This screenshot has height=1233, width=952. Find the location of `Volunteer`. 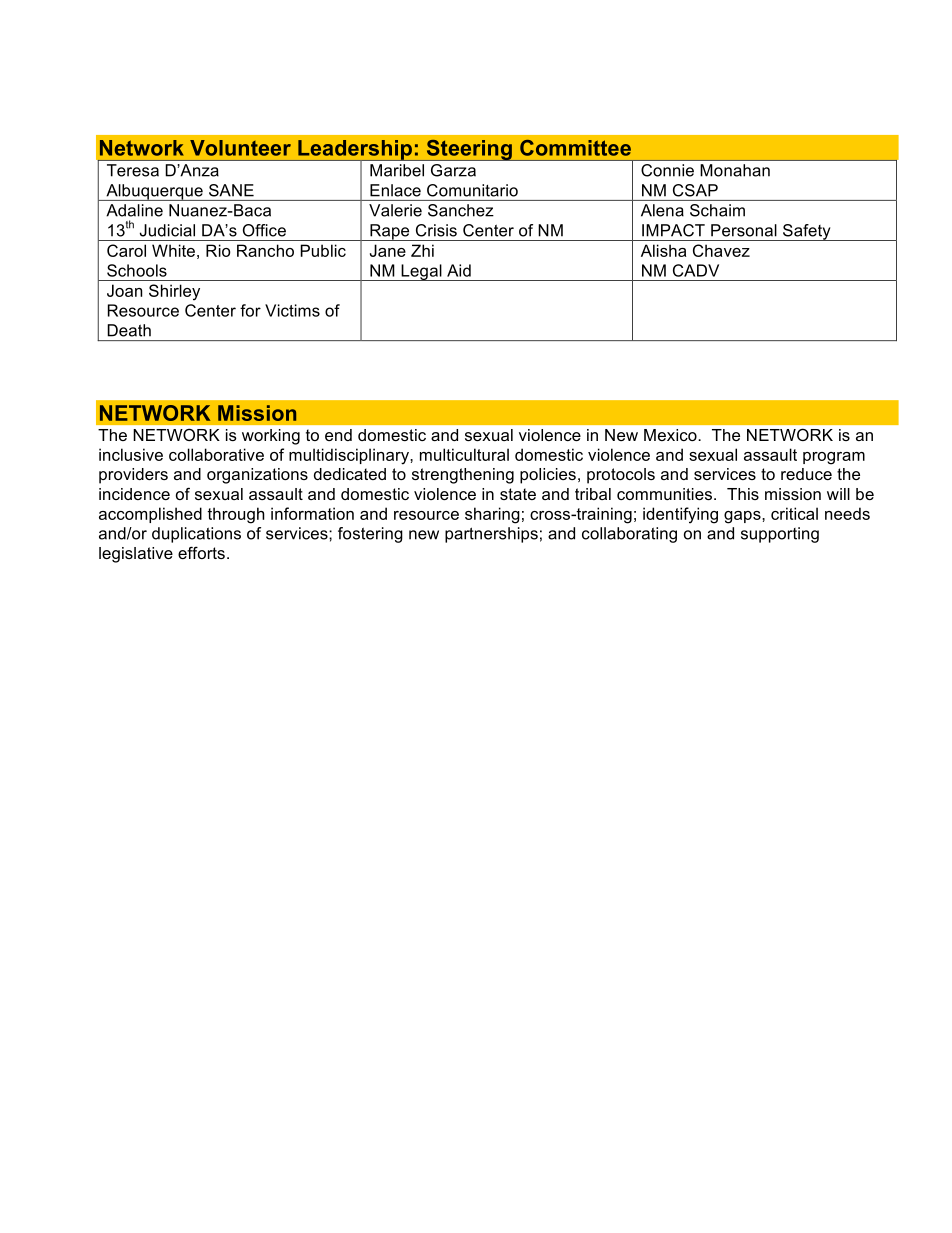

Volunteer is located at coordinates (240, 148).
